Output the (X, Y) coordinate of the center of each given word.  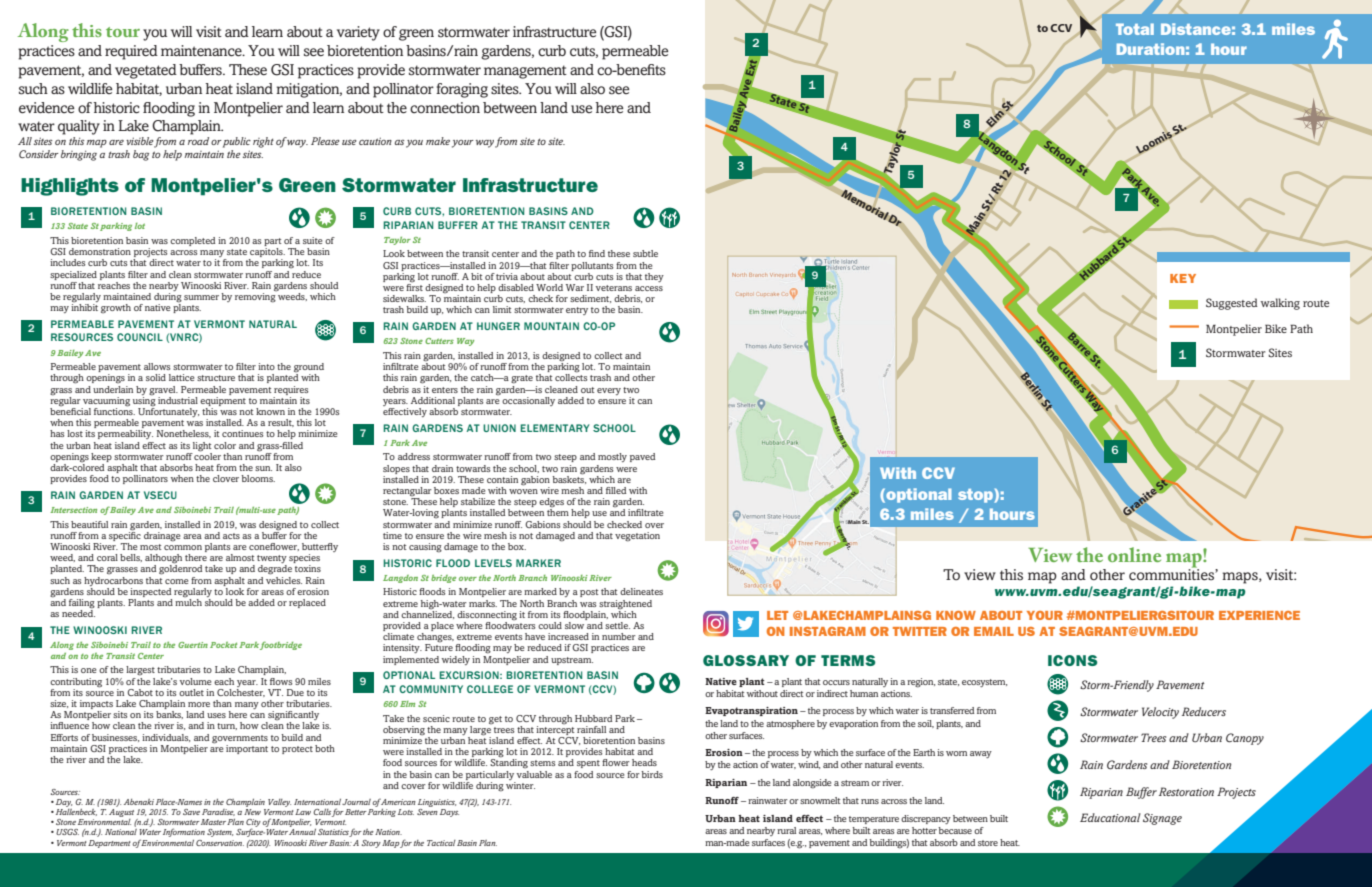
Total (1135, 29)
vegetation (637, 537)
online (1134, 554)
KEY (1183, 278)
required (131, 52)
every (609, 391)
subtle (645, 253)
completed (192, 241)
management (525, 72)
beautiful (89, 524)
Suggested (1232, 304)
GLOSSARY (746, 660)
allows (157, 366)
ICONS (1072, 660)
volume (196, 681)
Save (191, 812)
